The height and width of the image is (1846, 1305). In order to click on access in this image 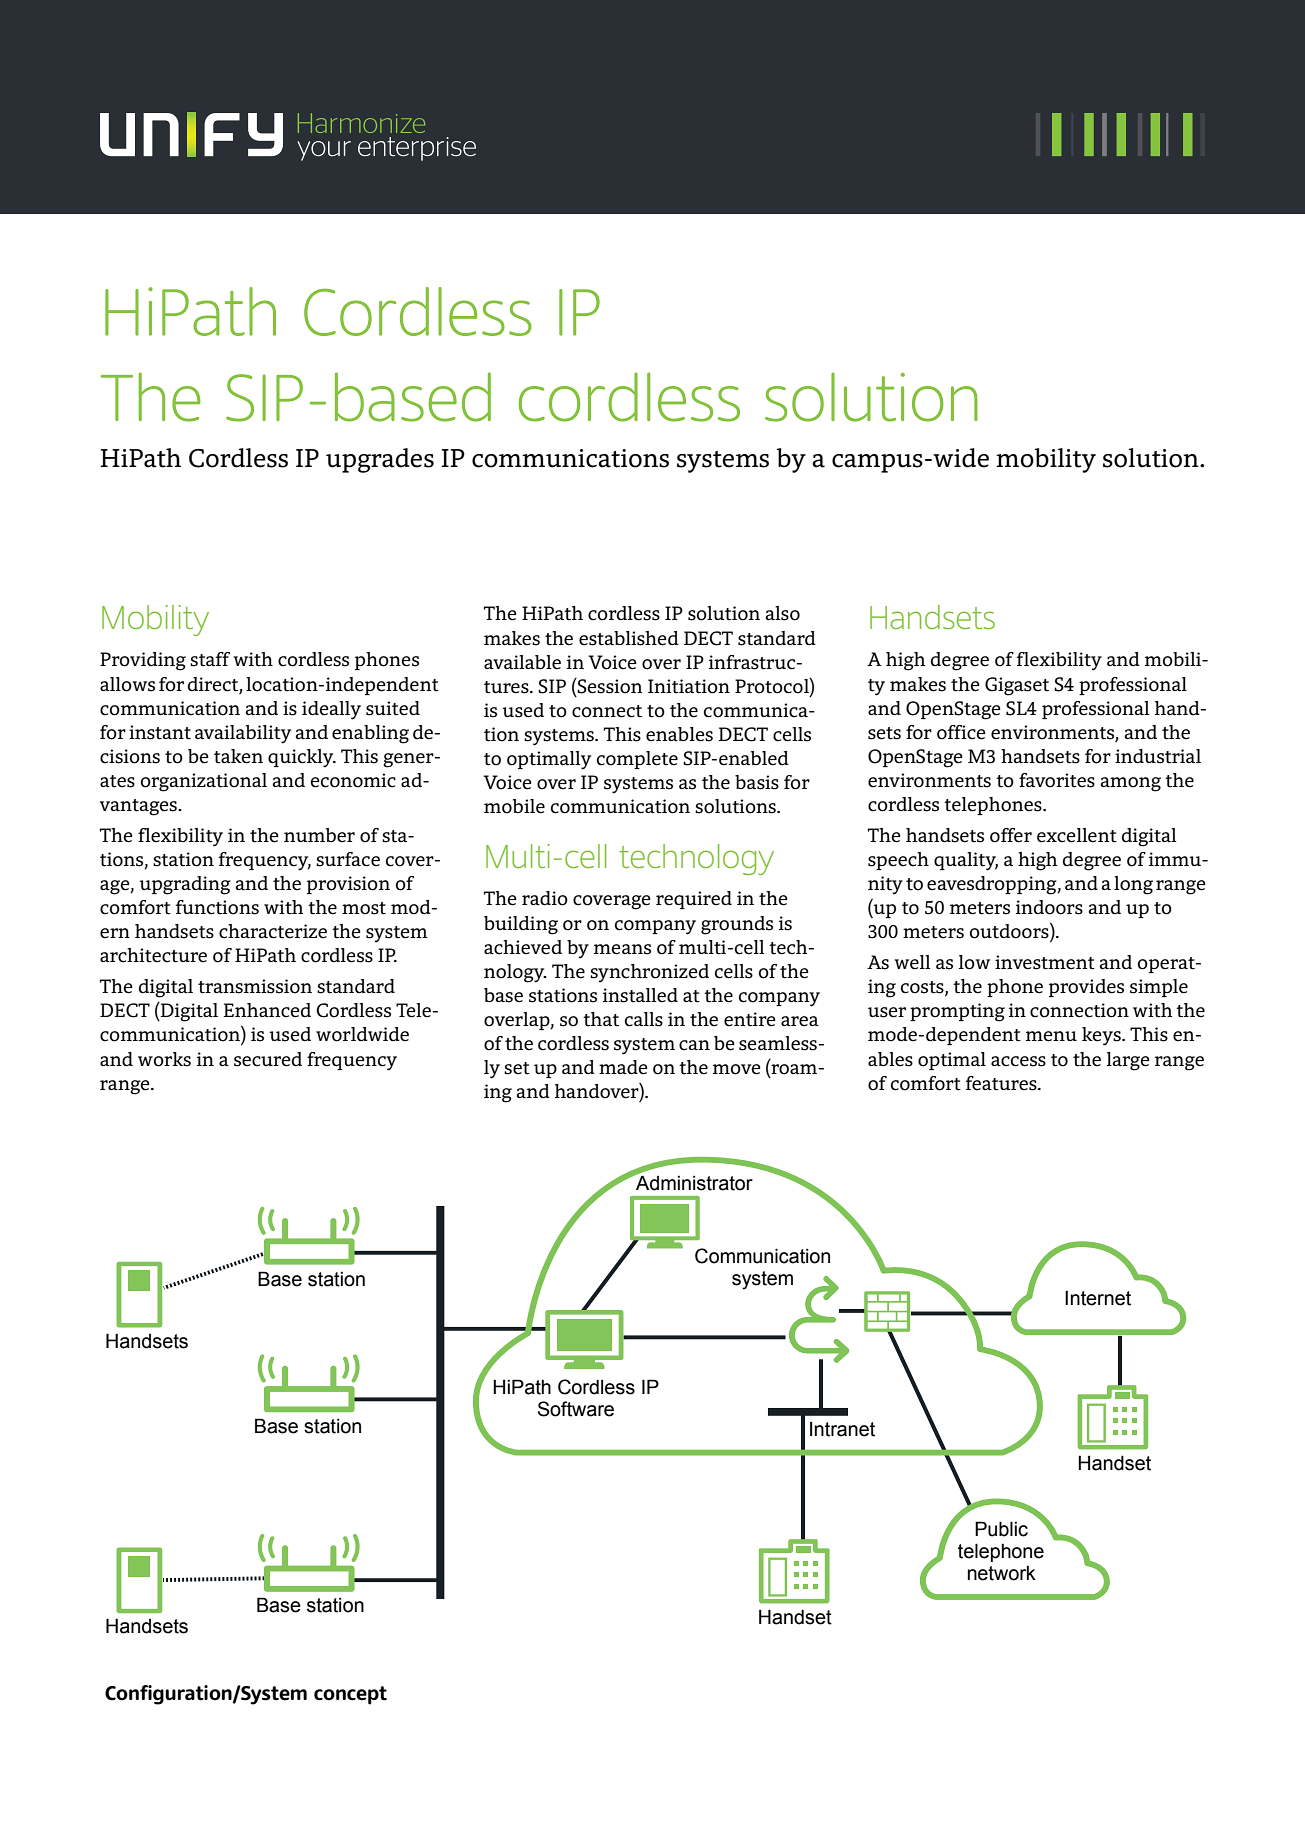, I will do `click(1018, 1061)`.
